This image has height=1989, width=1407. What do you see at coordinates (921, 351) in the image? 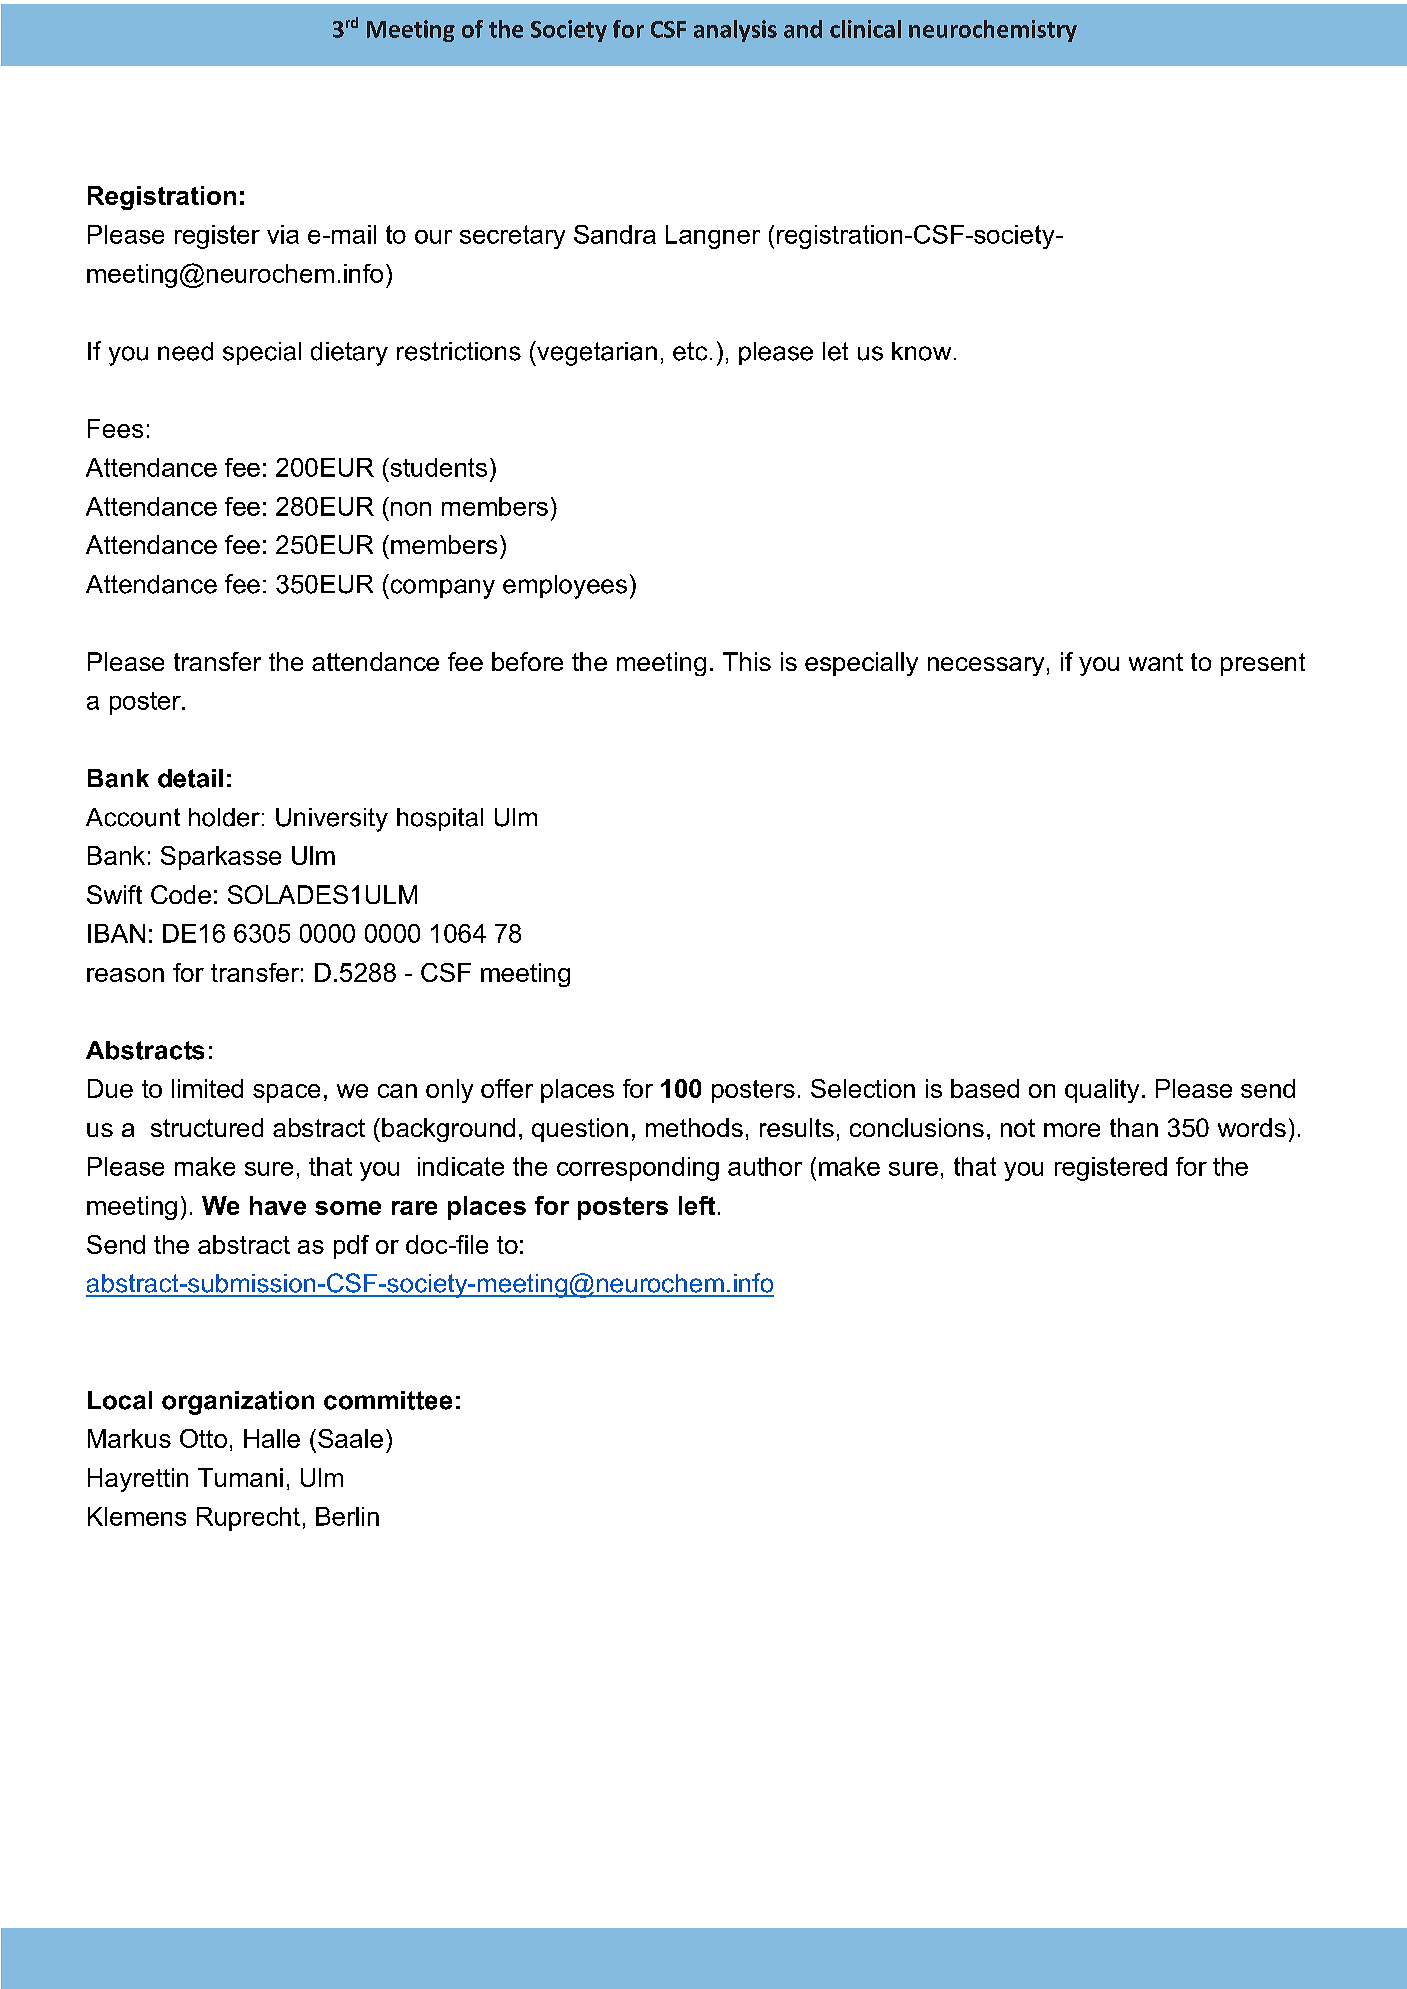
I see `know` at bounding box center [921, 351].
